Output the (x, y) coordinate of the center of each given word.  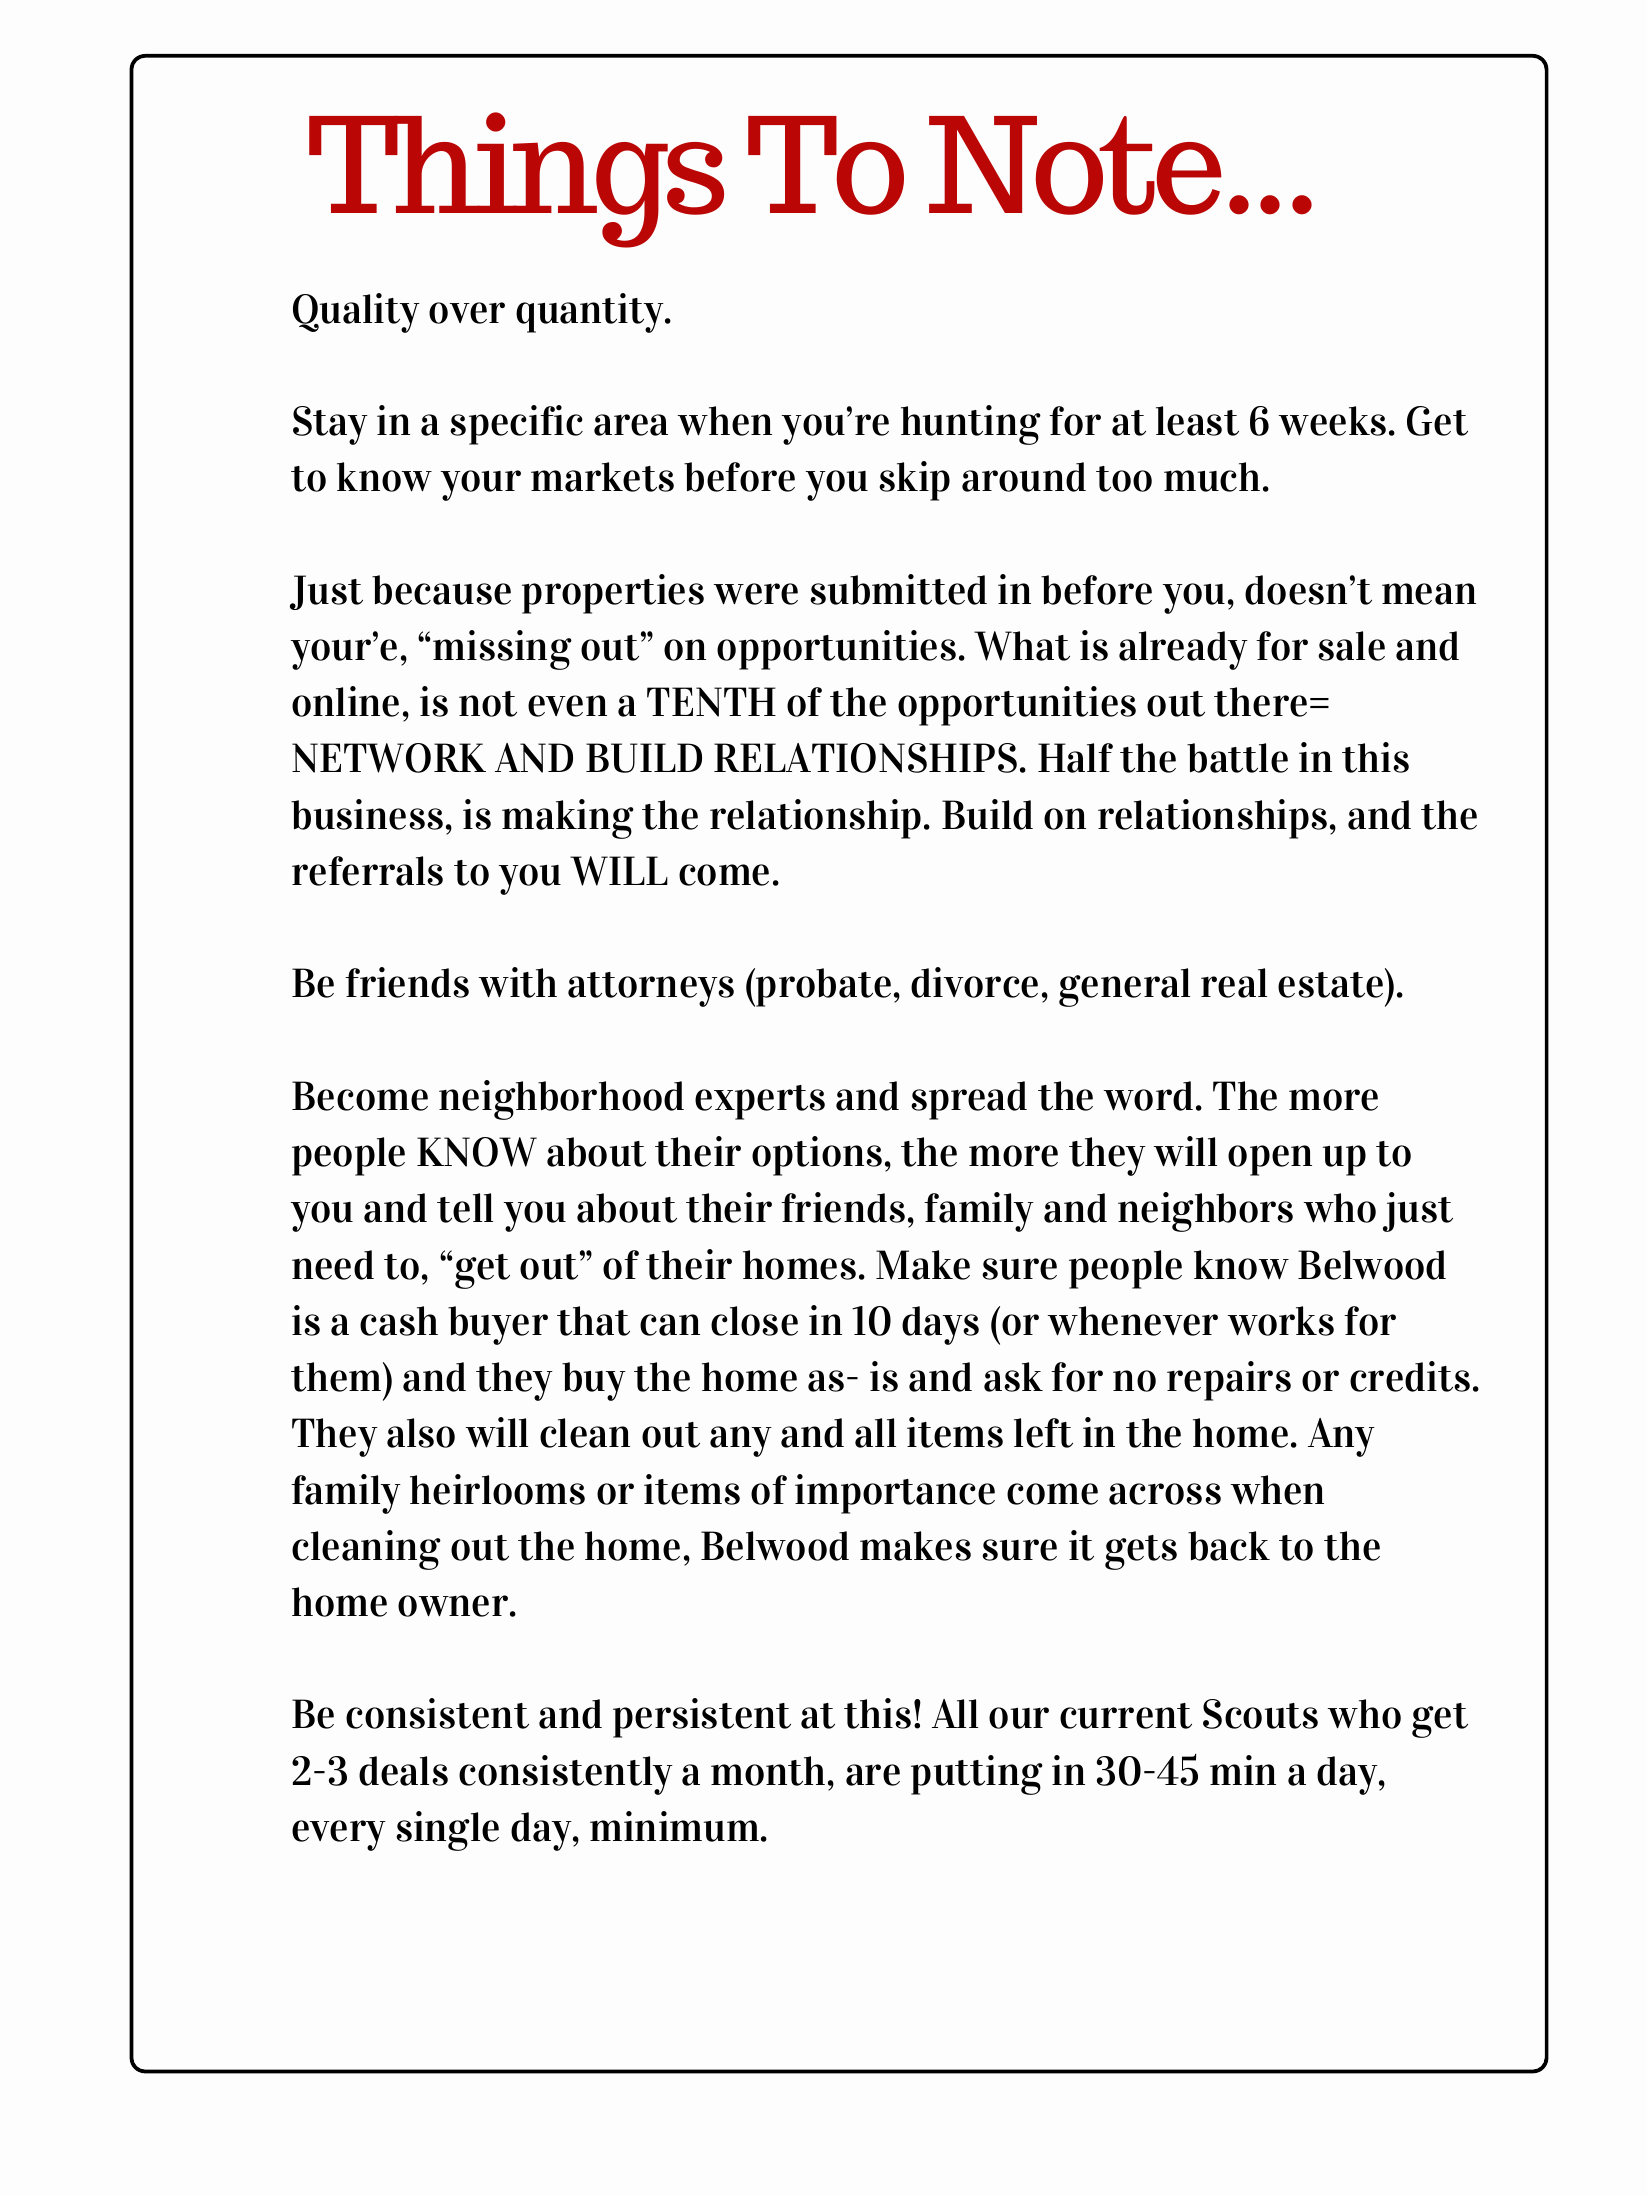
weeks (1332, 421)
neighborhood (561, 1100)
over (467, 313)
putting (977, 1775)
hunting (971, 425)
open (1270, 1160)
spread (969, 1100)
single (447, 1831)
